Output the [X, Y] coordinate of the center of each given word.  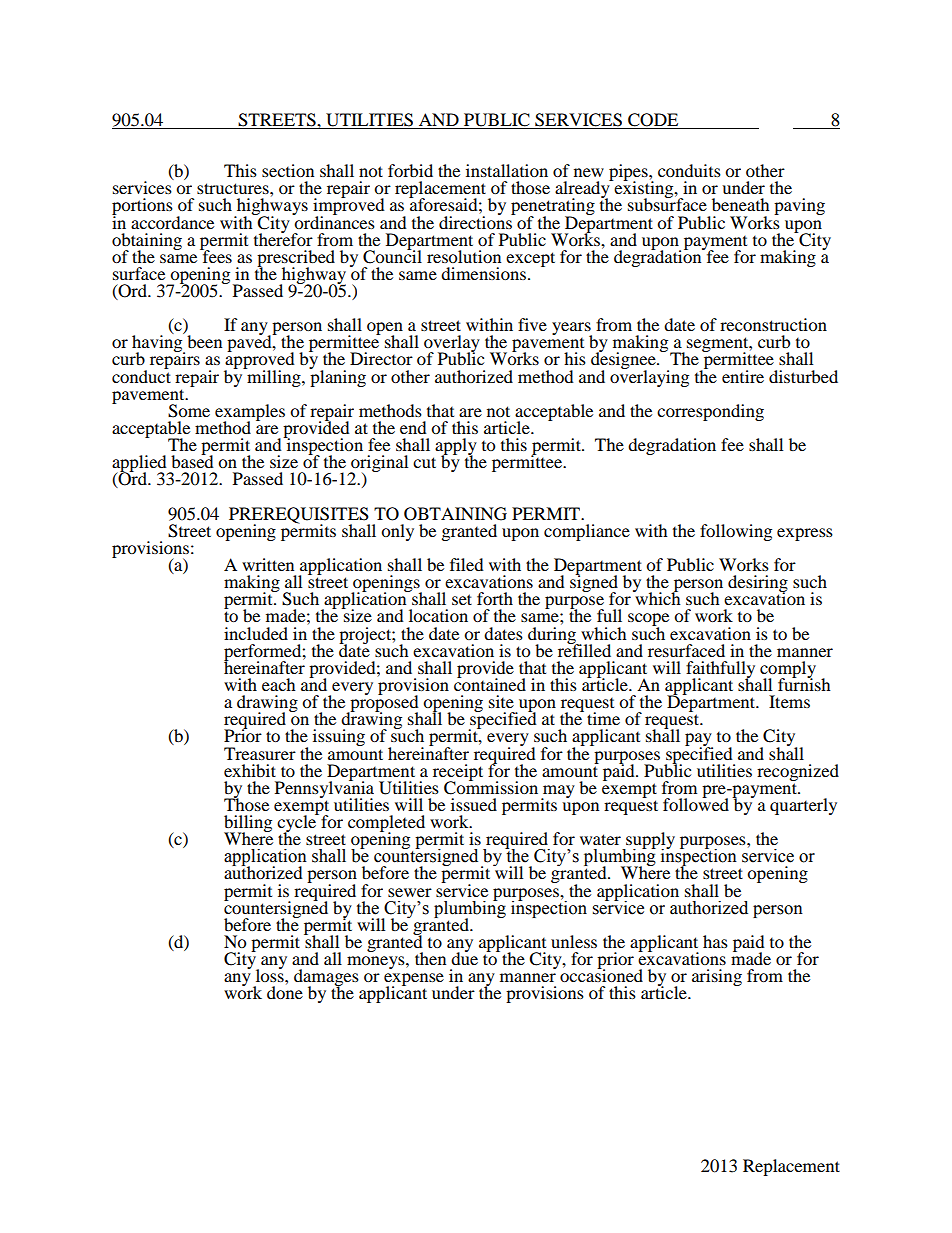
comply [788, 670]
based [192, 460]
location [438, 615]
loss [271, 974]
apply [456, 448]
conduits [689, 170]
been [204, 341]
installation [507, 170]
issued [474, 804]
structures [234, 188]
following [736, 532]
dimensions [483, 273]
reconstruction [773, 324]
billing [248, 824]
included [256, 633]
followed [696, 803]
